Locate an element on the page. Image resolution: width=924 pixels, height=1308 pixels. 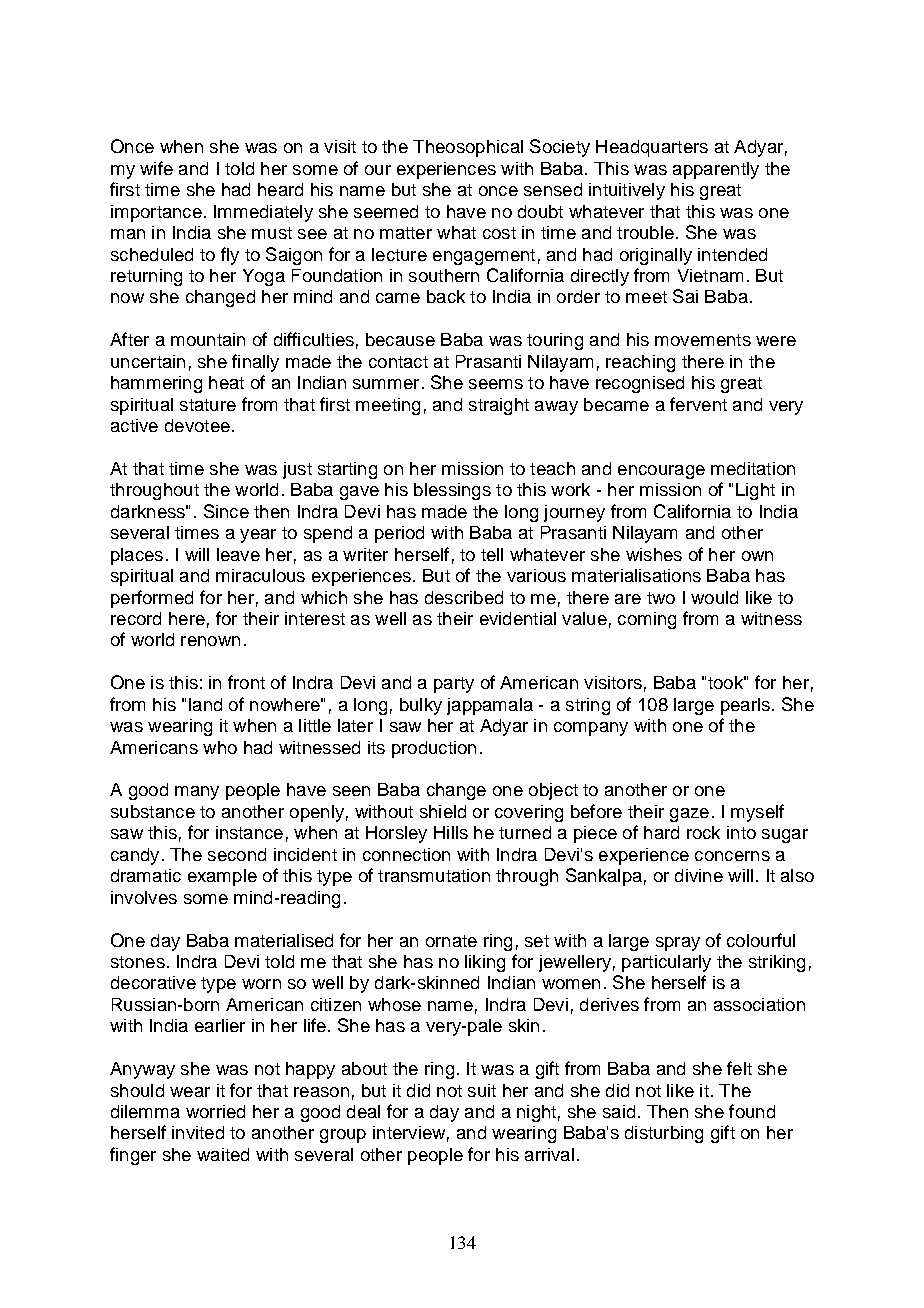
Since is located at coordinates (226, 511).
